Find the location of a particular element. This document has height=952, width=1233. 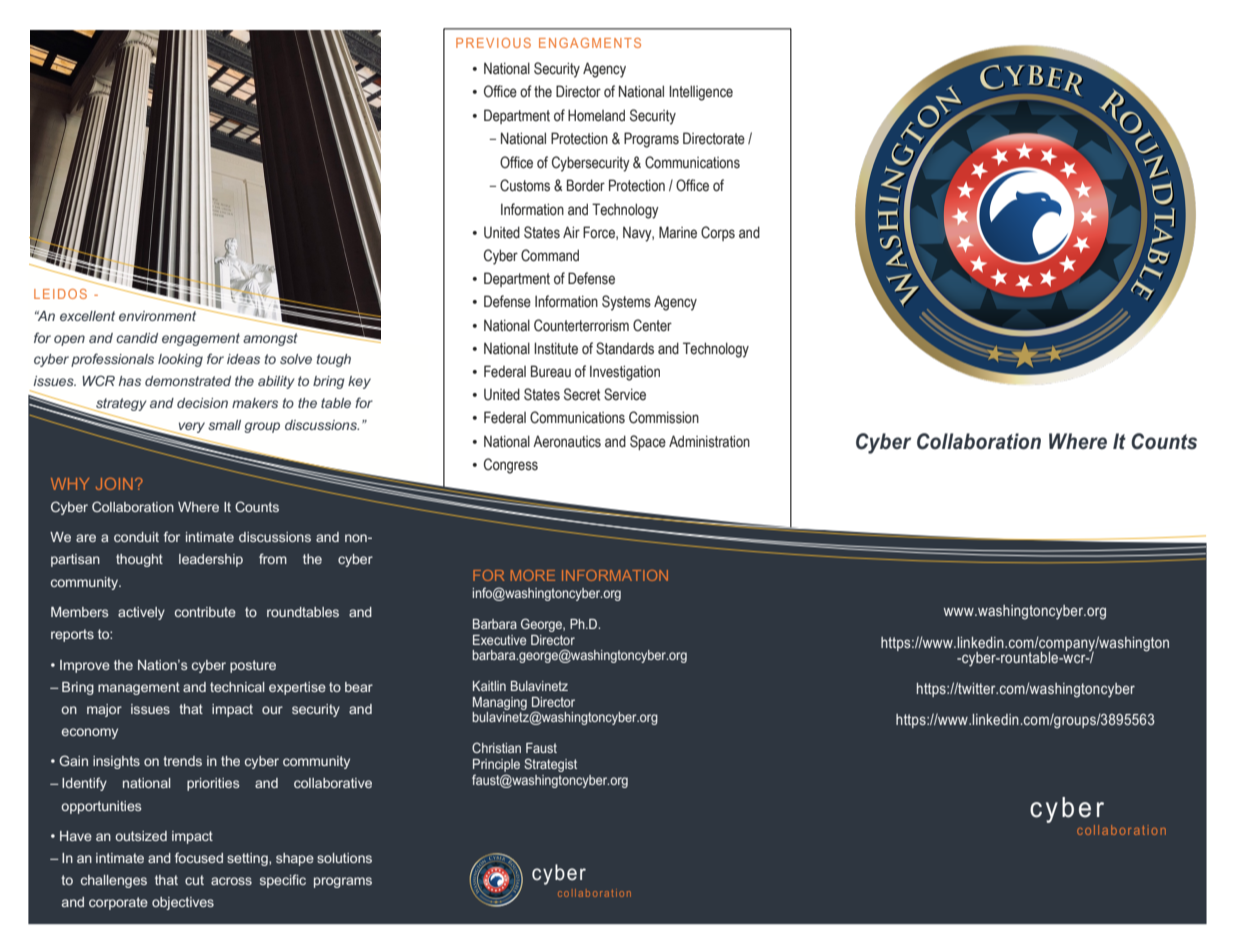

Space is located at coordinates (648, 442).
